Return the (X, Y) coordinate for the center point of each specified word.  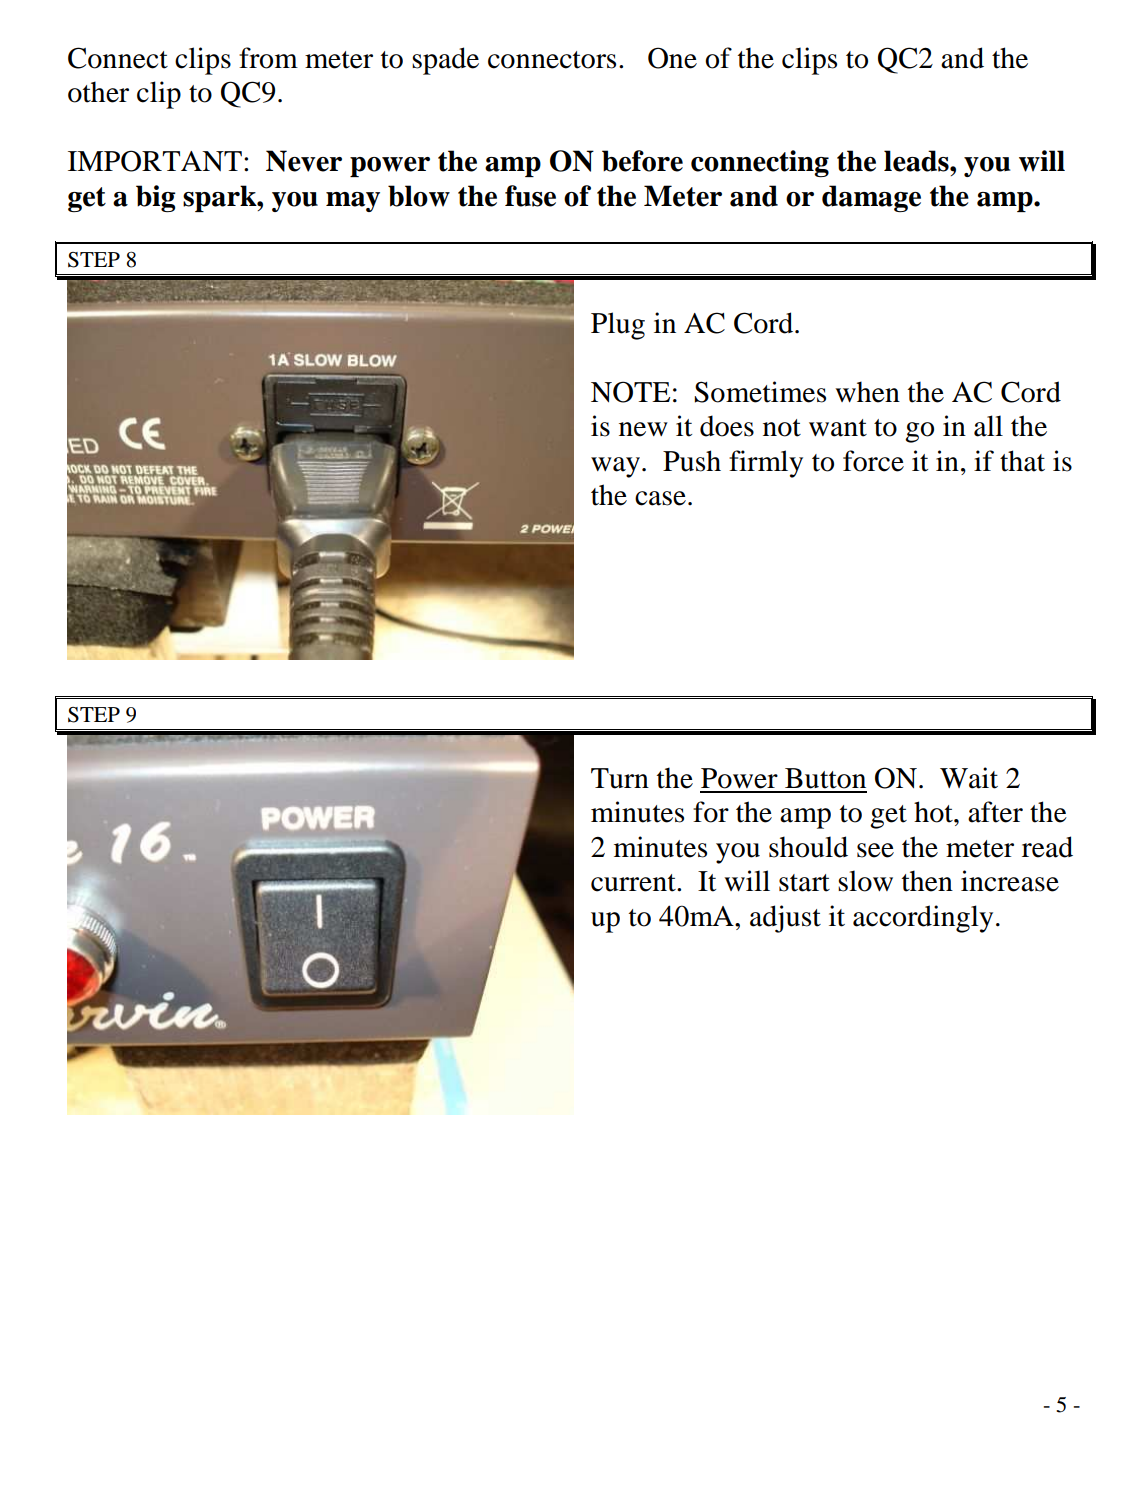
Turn (620, 778)
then (927, 881)
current (634, 883)
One (672, 58)
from (268, 58)
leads (917, 161)
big (156, 198)
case (660, 498)
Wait (969, 778)
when (867, 392)
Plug (618, 326)
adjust (785, 919)
